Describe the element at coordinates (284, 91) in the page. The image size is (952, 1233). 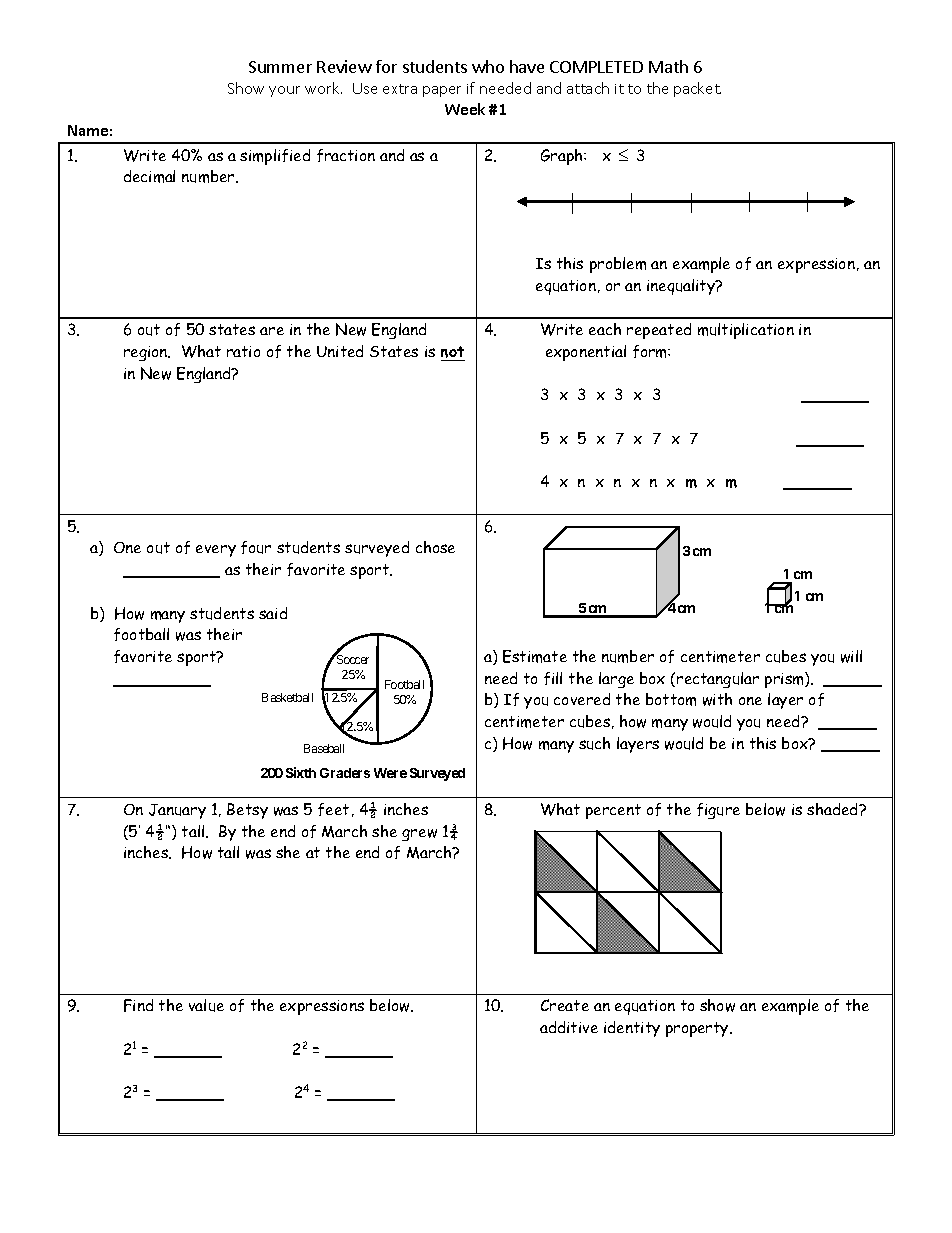
I see `your` at that location.
